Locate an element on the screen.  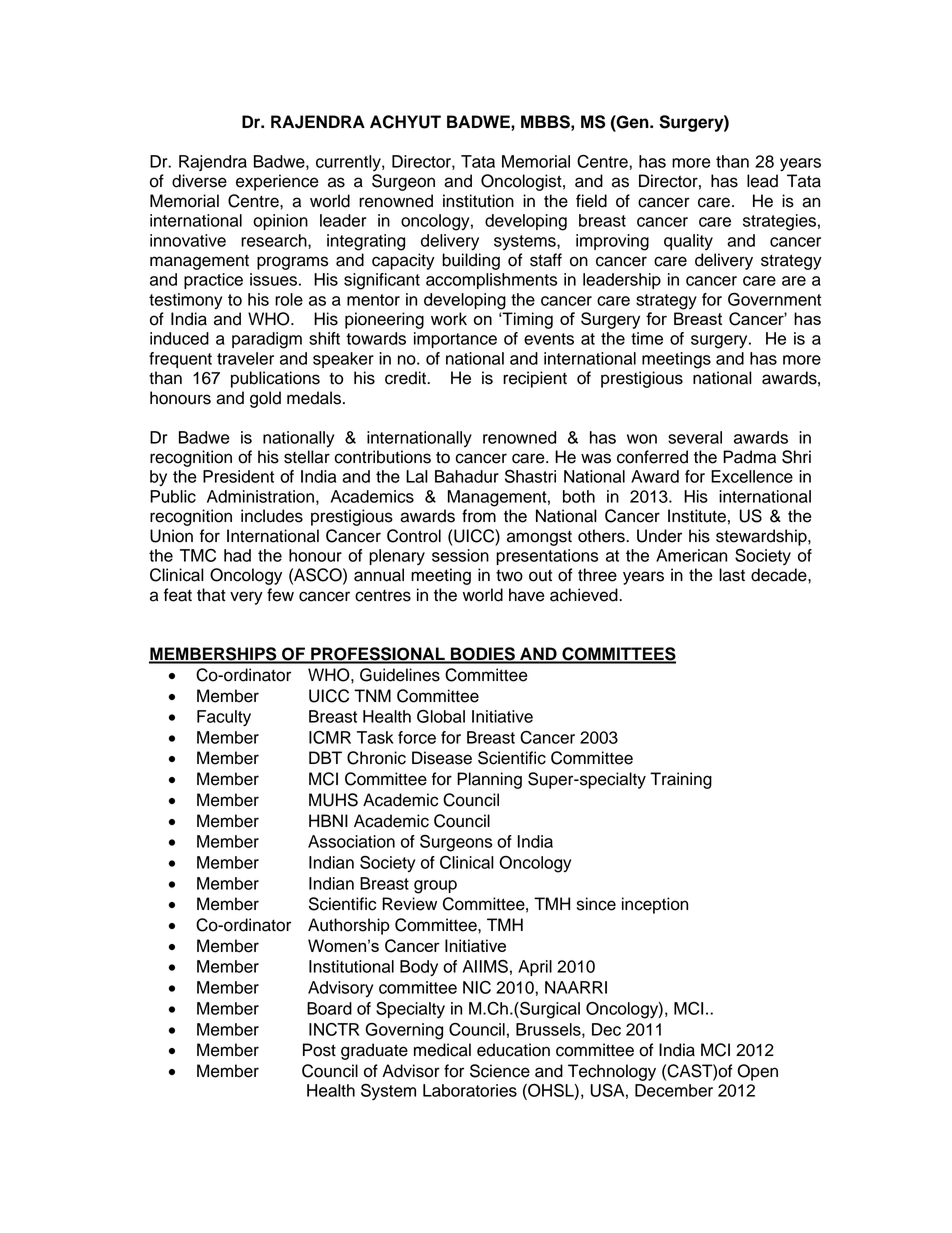
DBT is located at coordinates (325, 757).
